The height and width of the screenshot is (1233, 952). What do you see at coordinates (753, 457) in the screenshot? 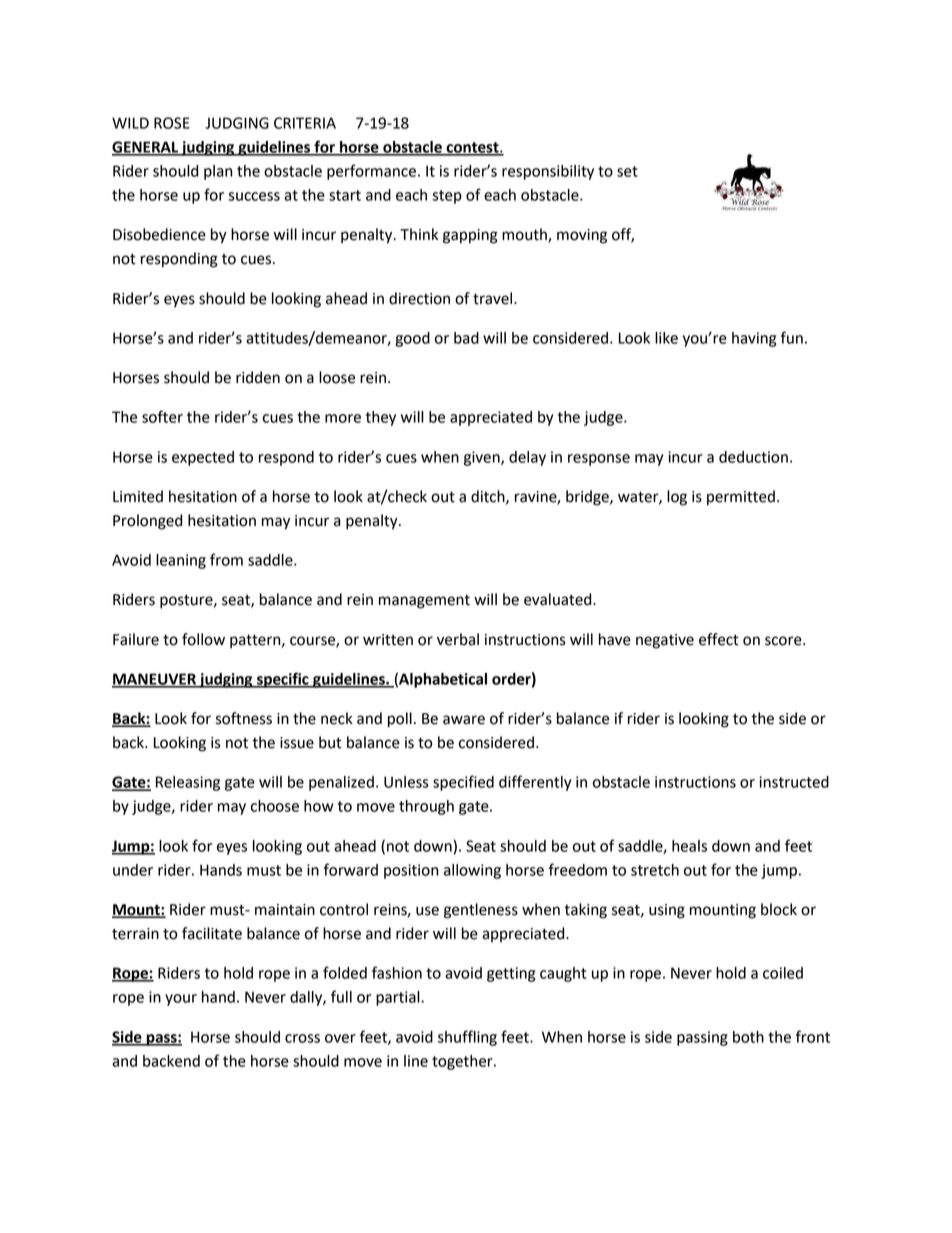
I see `deduction` at bounding box center [753, 457].
